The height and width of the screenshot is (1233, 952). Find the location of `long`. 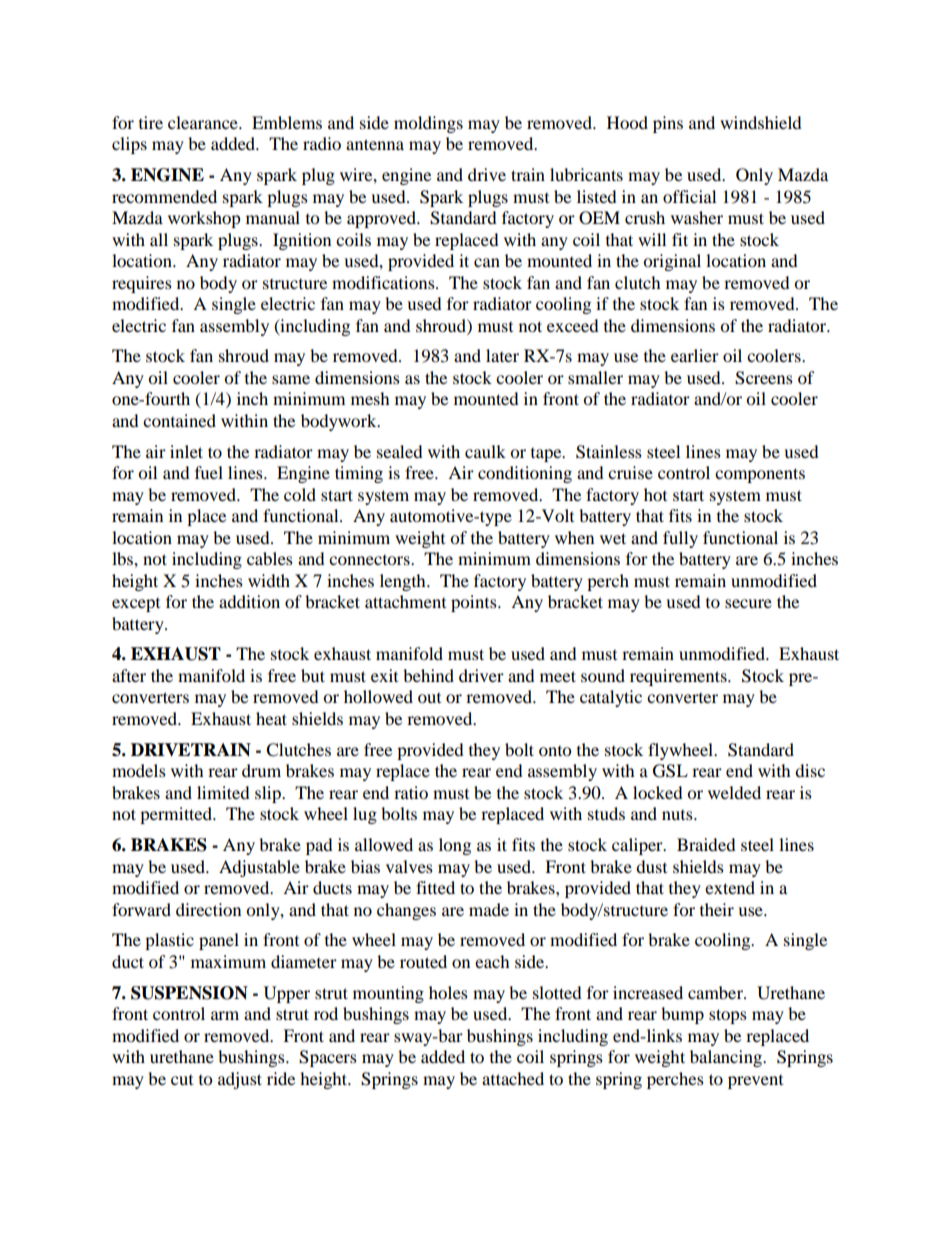

long is located at coordinates (455, 846).
